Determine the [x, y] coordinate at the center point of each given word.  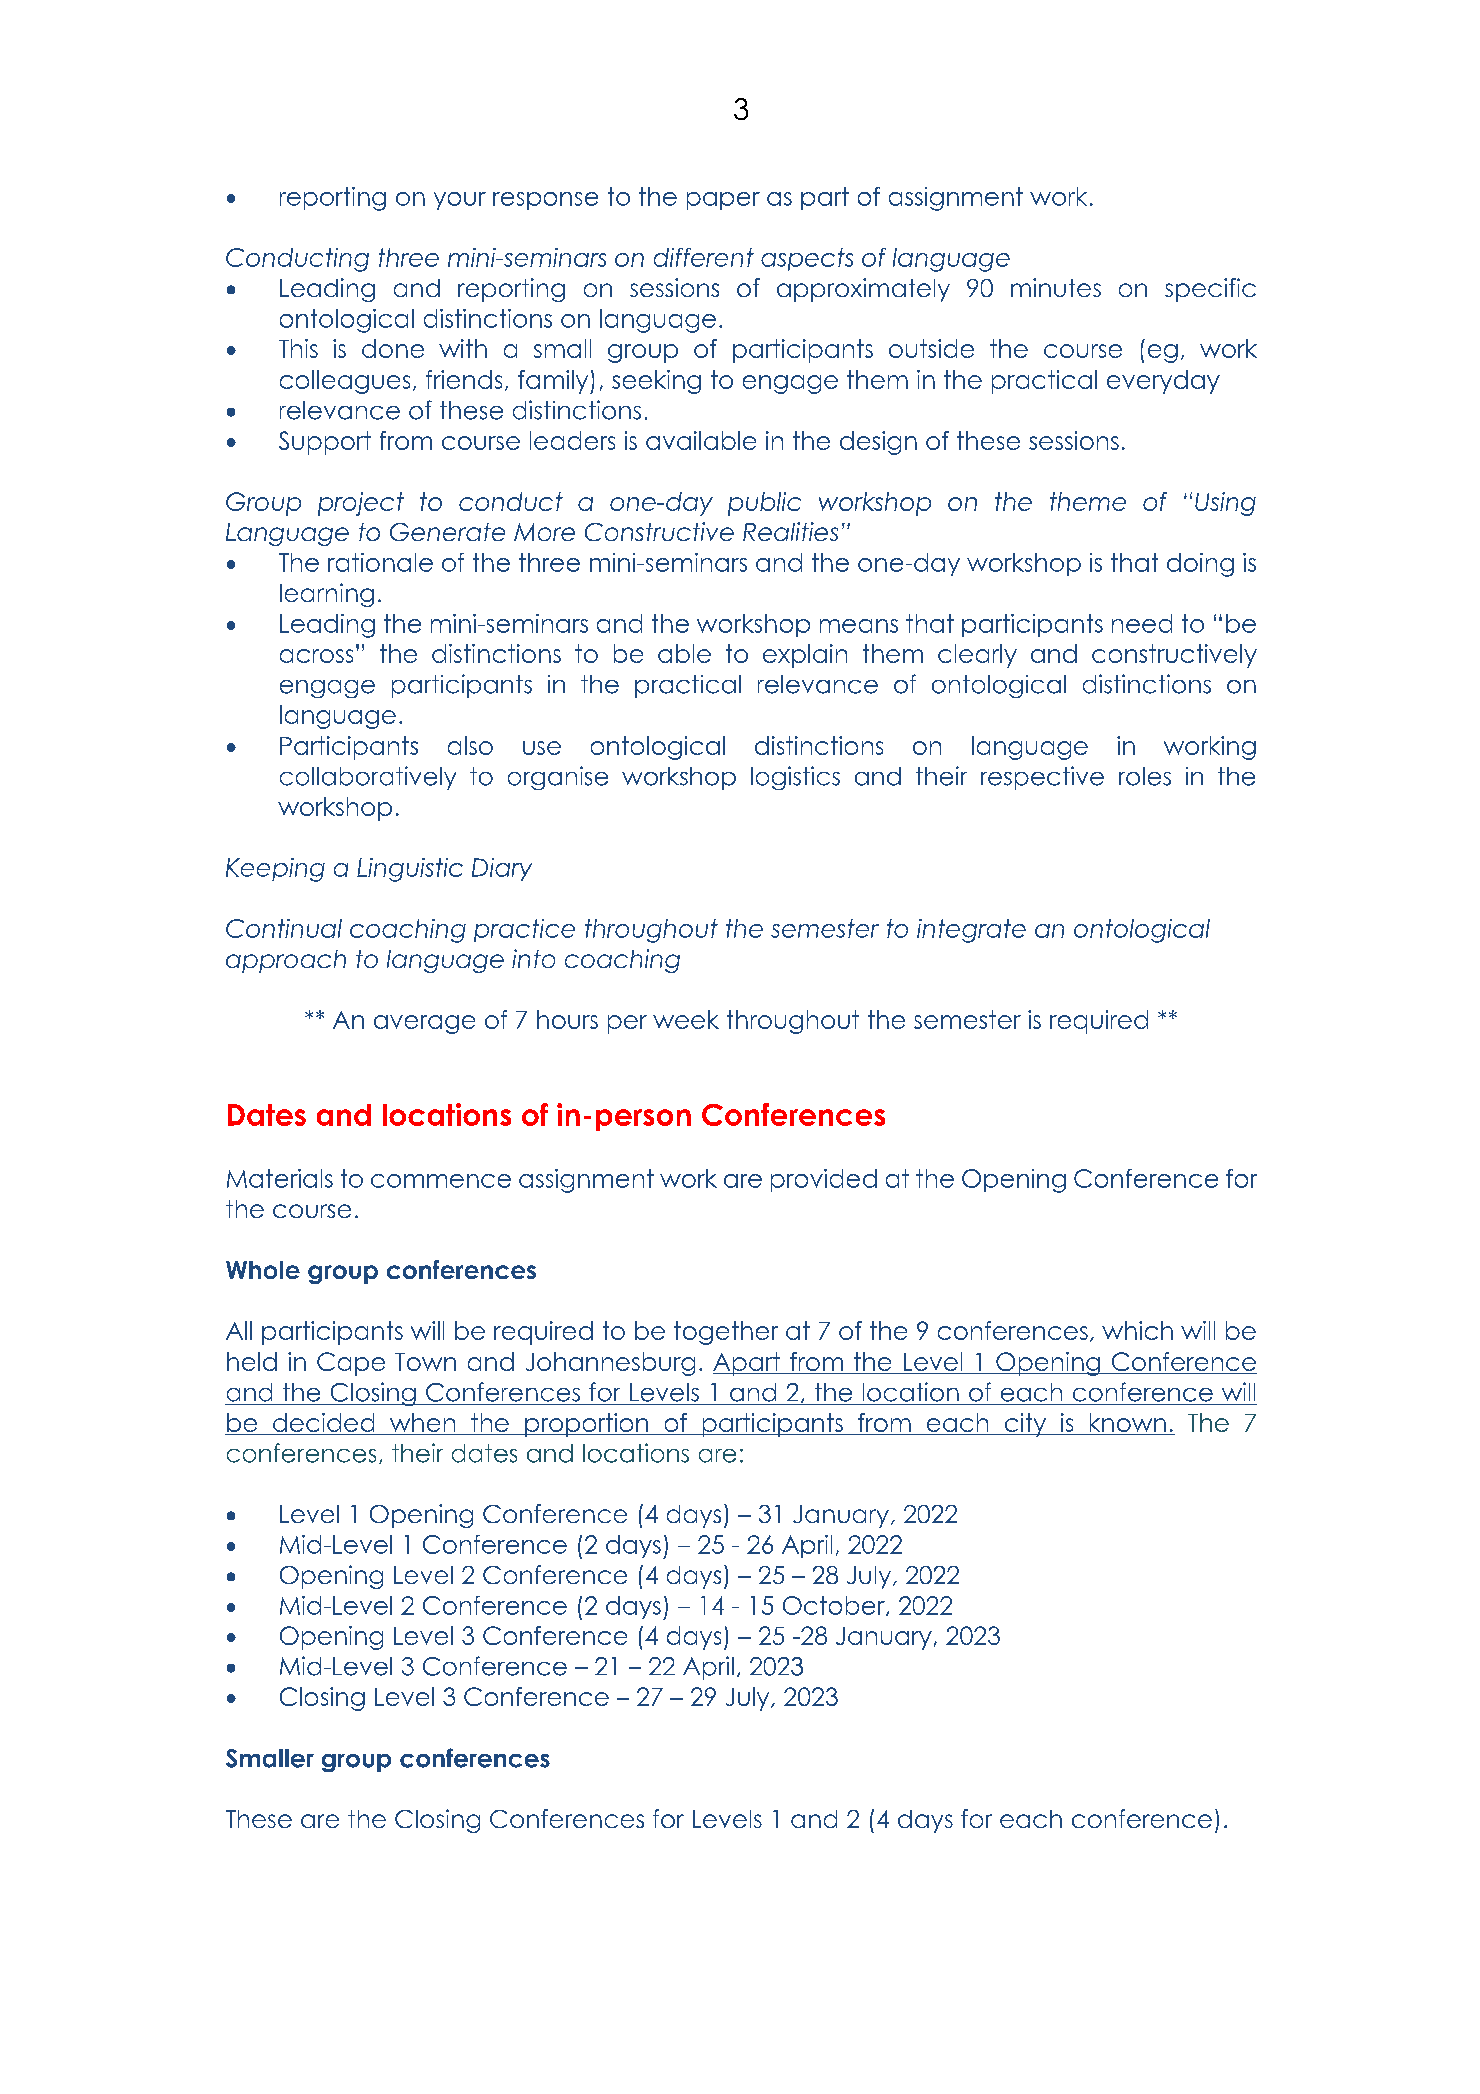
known [1127, 1424]
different [704, 257]
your [460, 201]
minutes [1056, 287]
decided [324, 1424]
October [835, 1606]
